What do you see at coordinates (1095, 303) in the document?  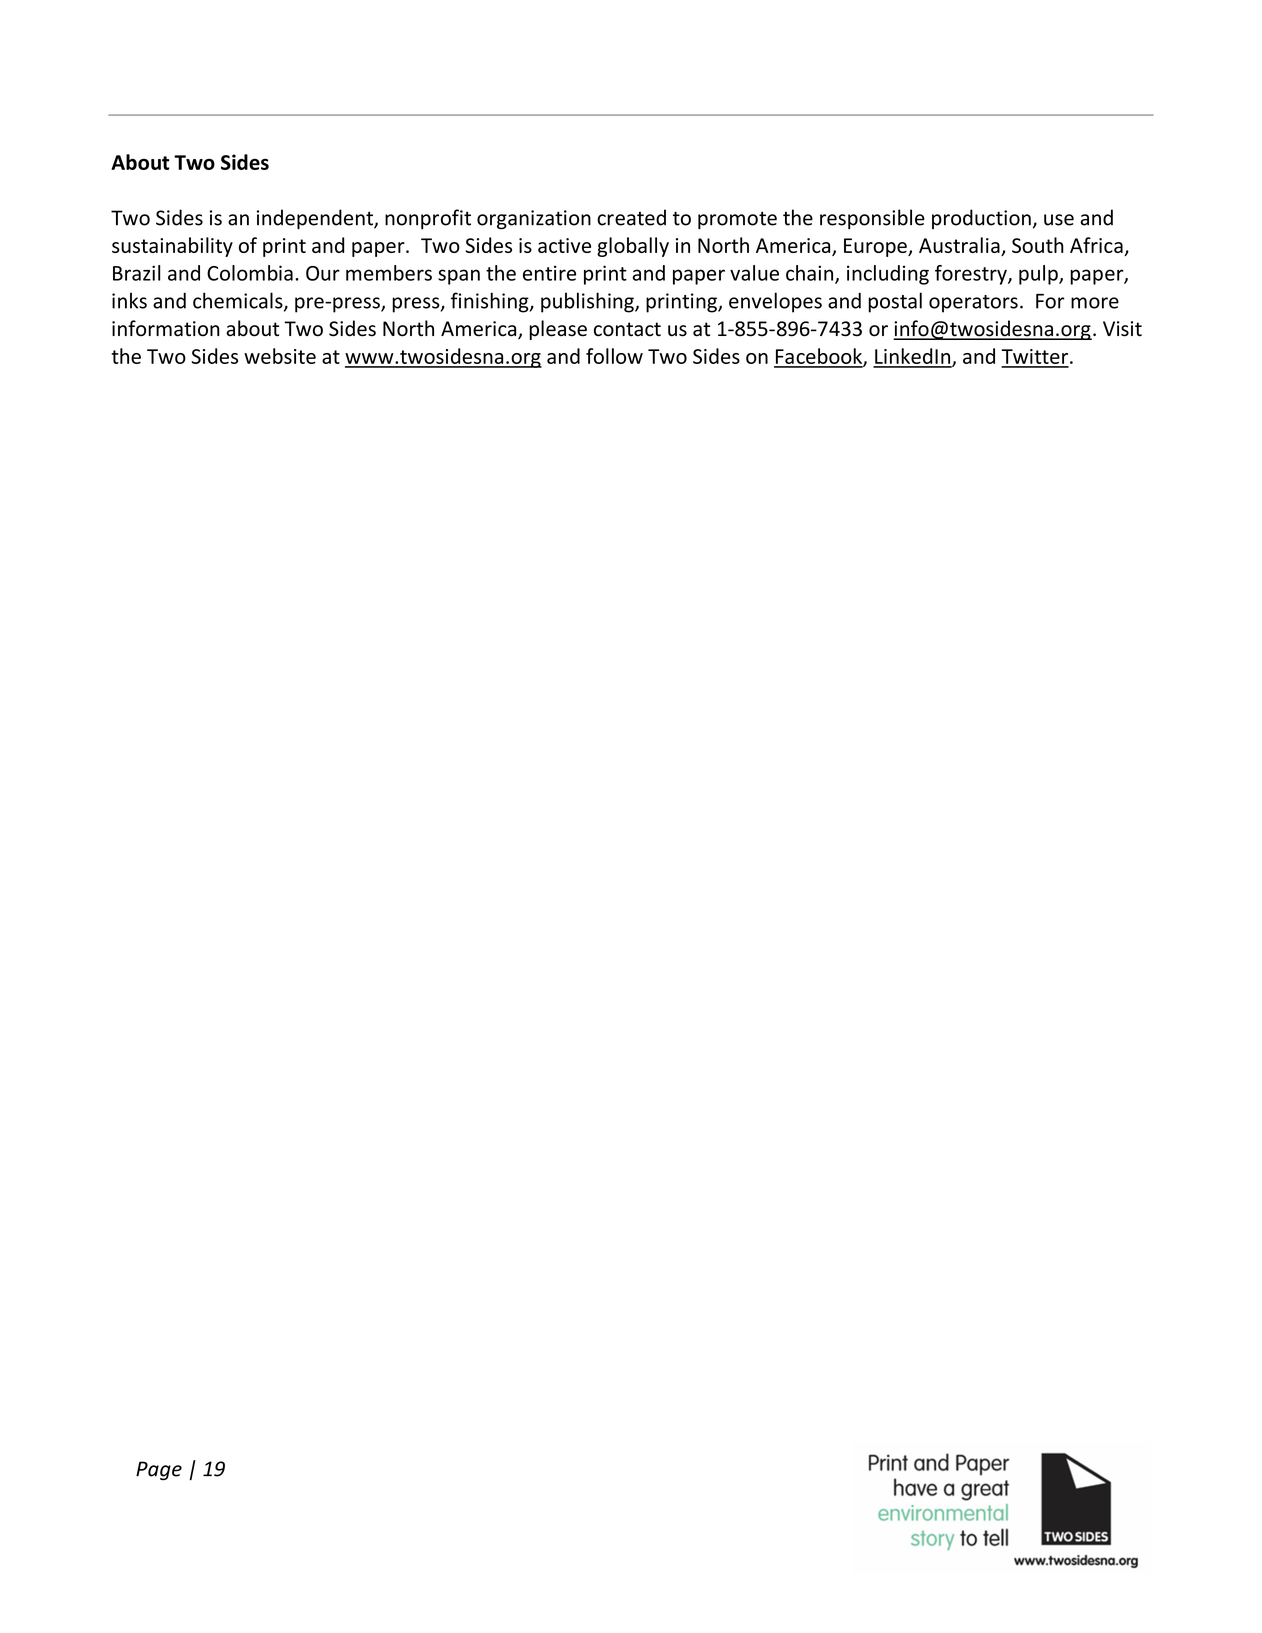 I see `more` at bounding box center [1095, 303].
